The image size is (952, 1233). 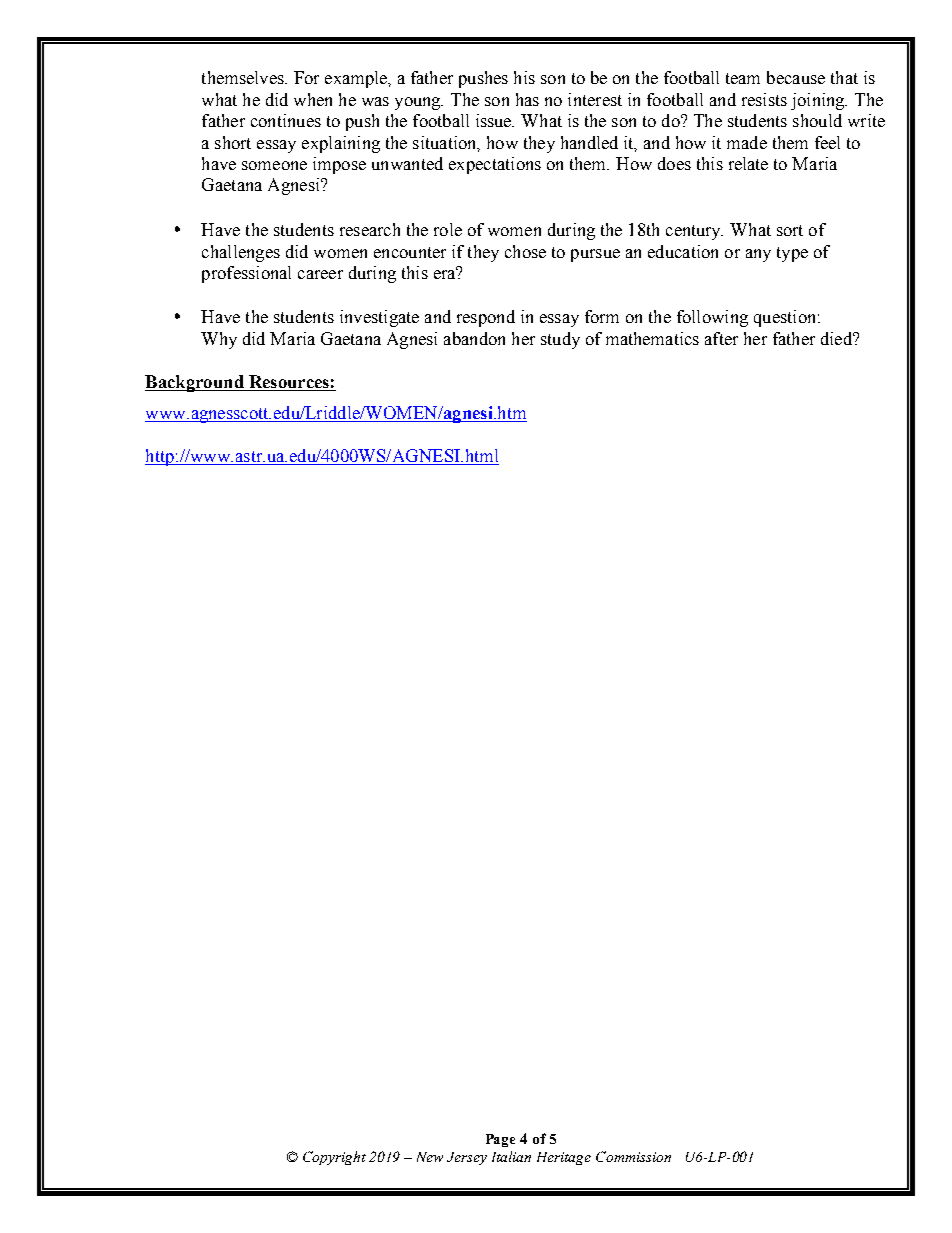 What do you see at coordinates (286, 120) in the screenshot?
I see `continues` at bounding box center [286, 120].
